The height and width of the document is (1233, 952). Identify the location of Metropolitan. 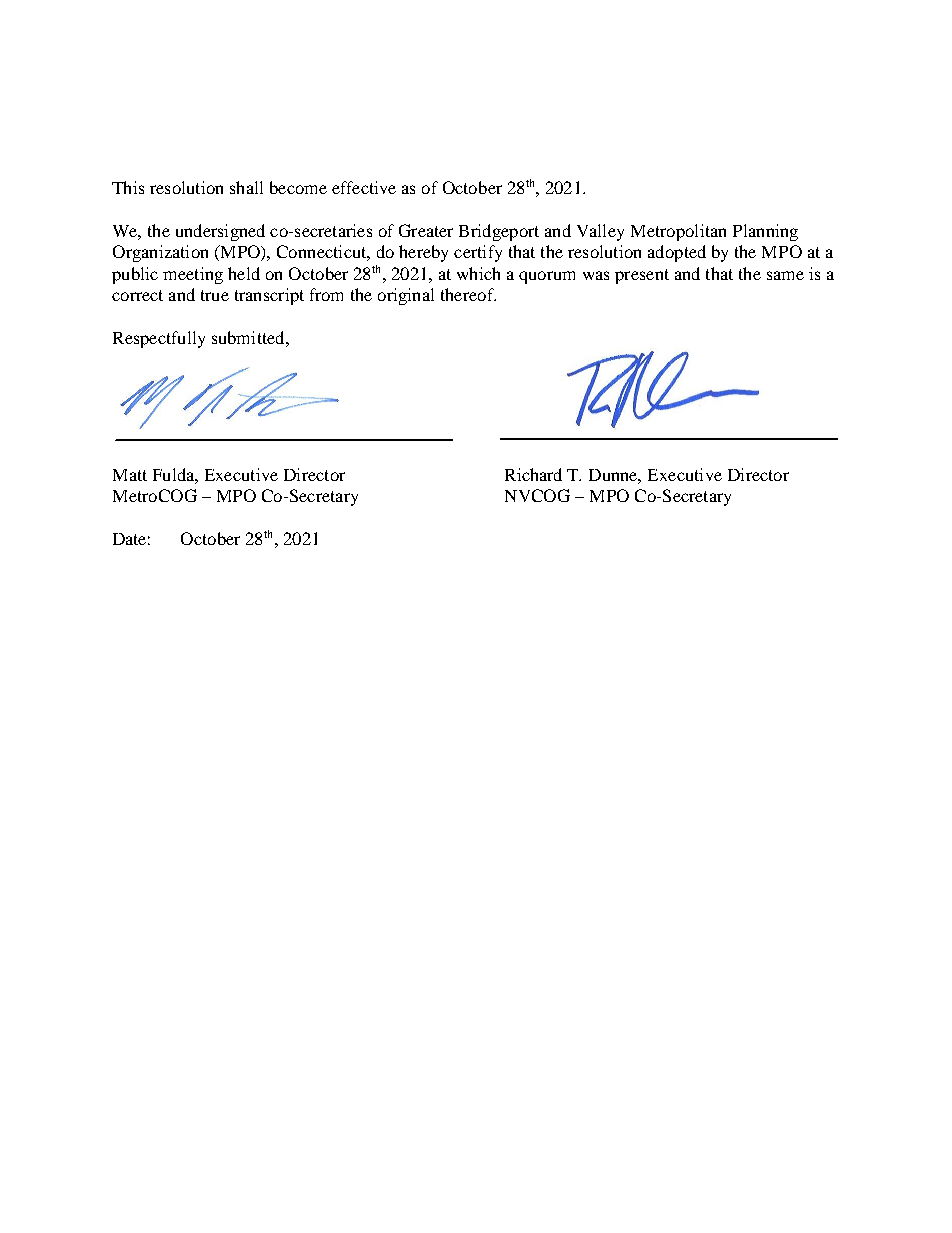
(678, 232).
